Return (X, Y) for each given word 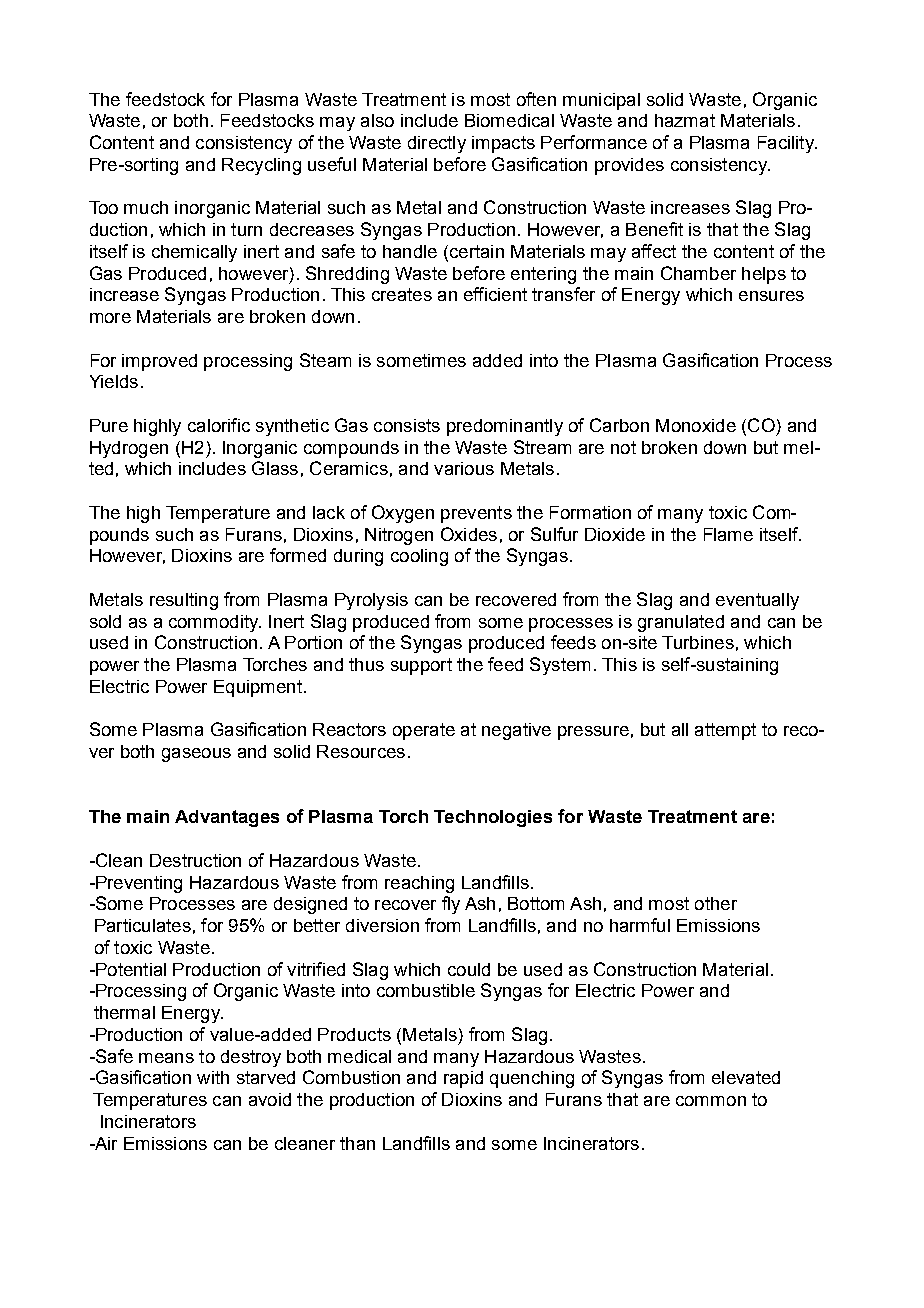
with (213, 1077)
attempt (725, 731)
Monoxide (696, 425)
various (464, 468)
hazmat (685, 120)
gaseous (196, 755)
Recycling (261, 166)
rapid (463, 1079)
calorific (219, 425)
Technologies (493, 818)
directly (437, 144)
